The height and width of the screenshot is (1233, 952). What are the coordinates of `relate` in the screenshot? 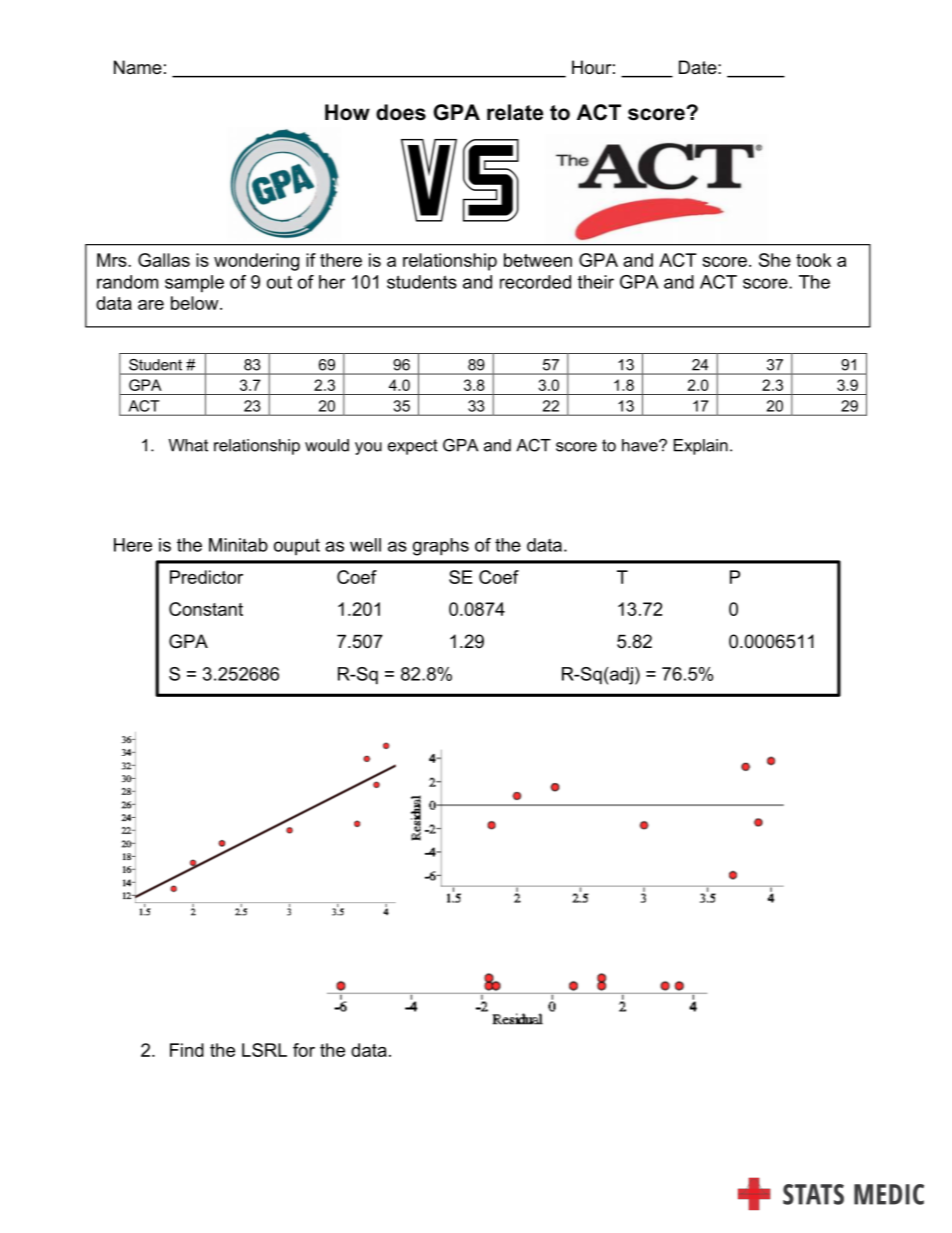 It's located at (515, 112).
